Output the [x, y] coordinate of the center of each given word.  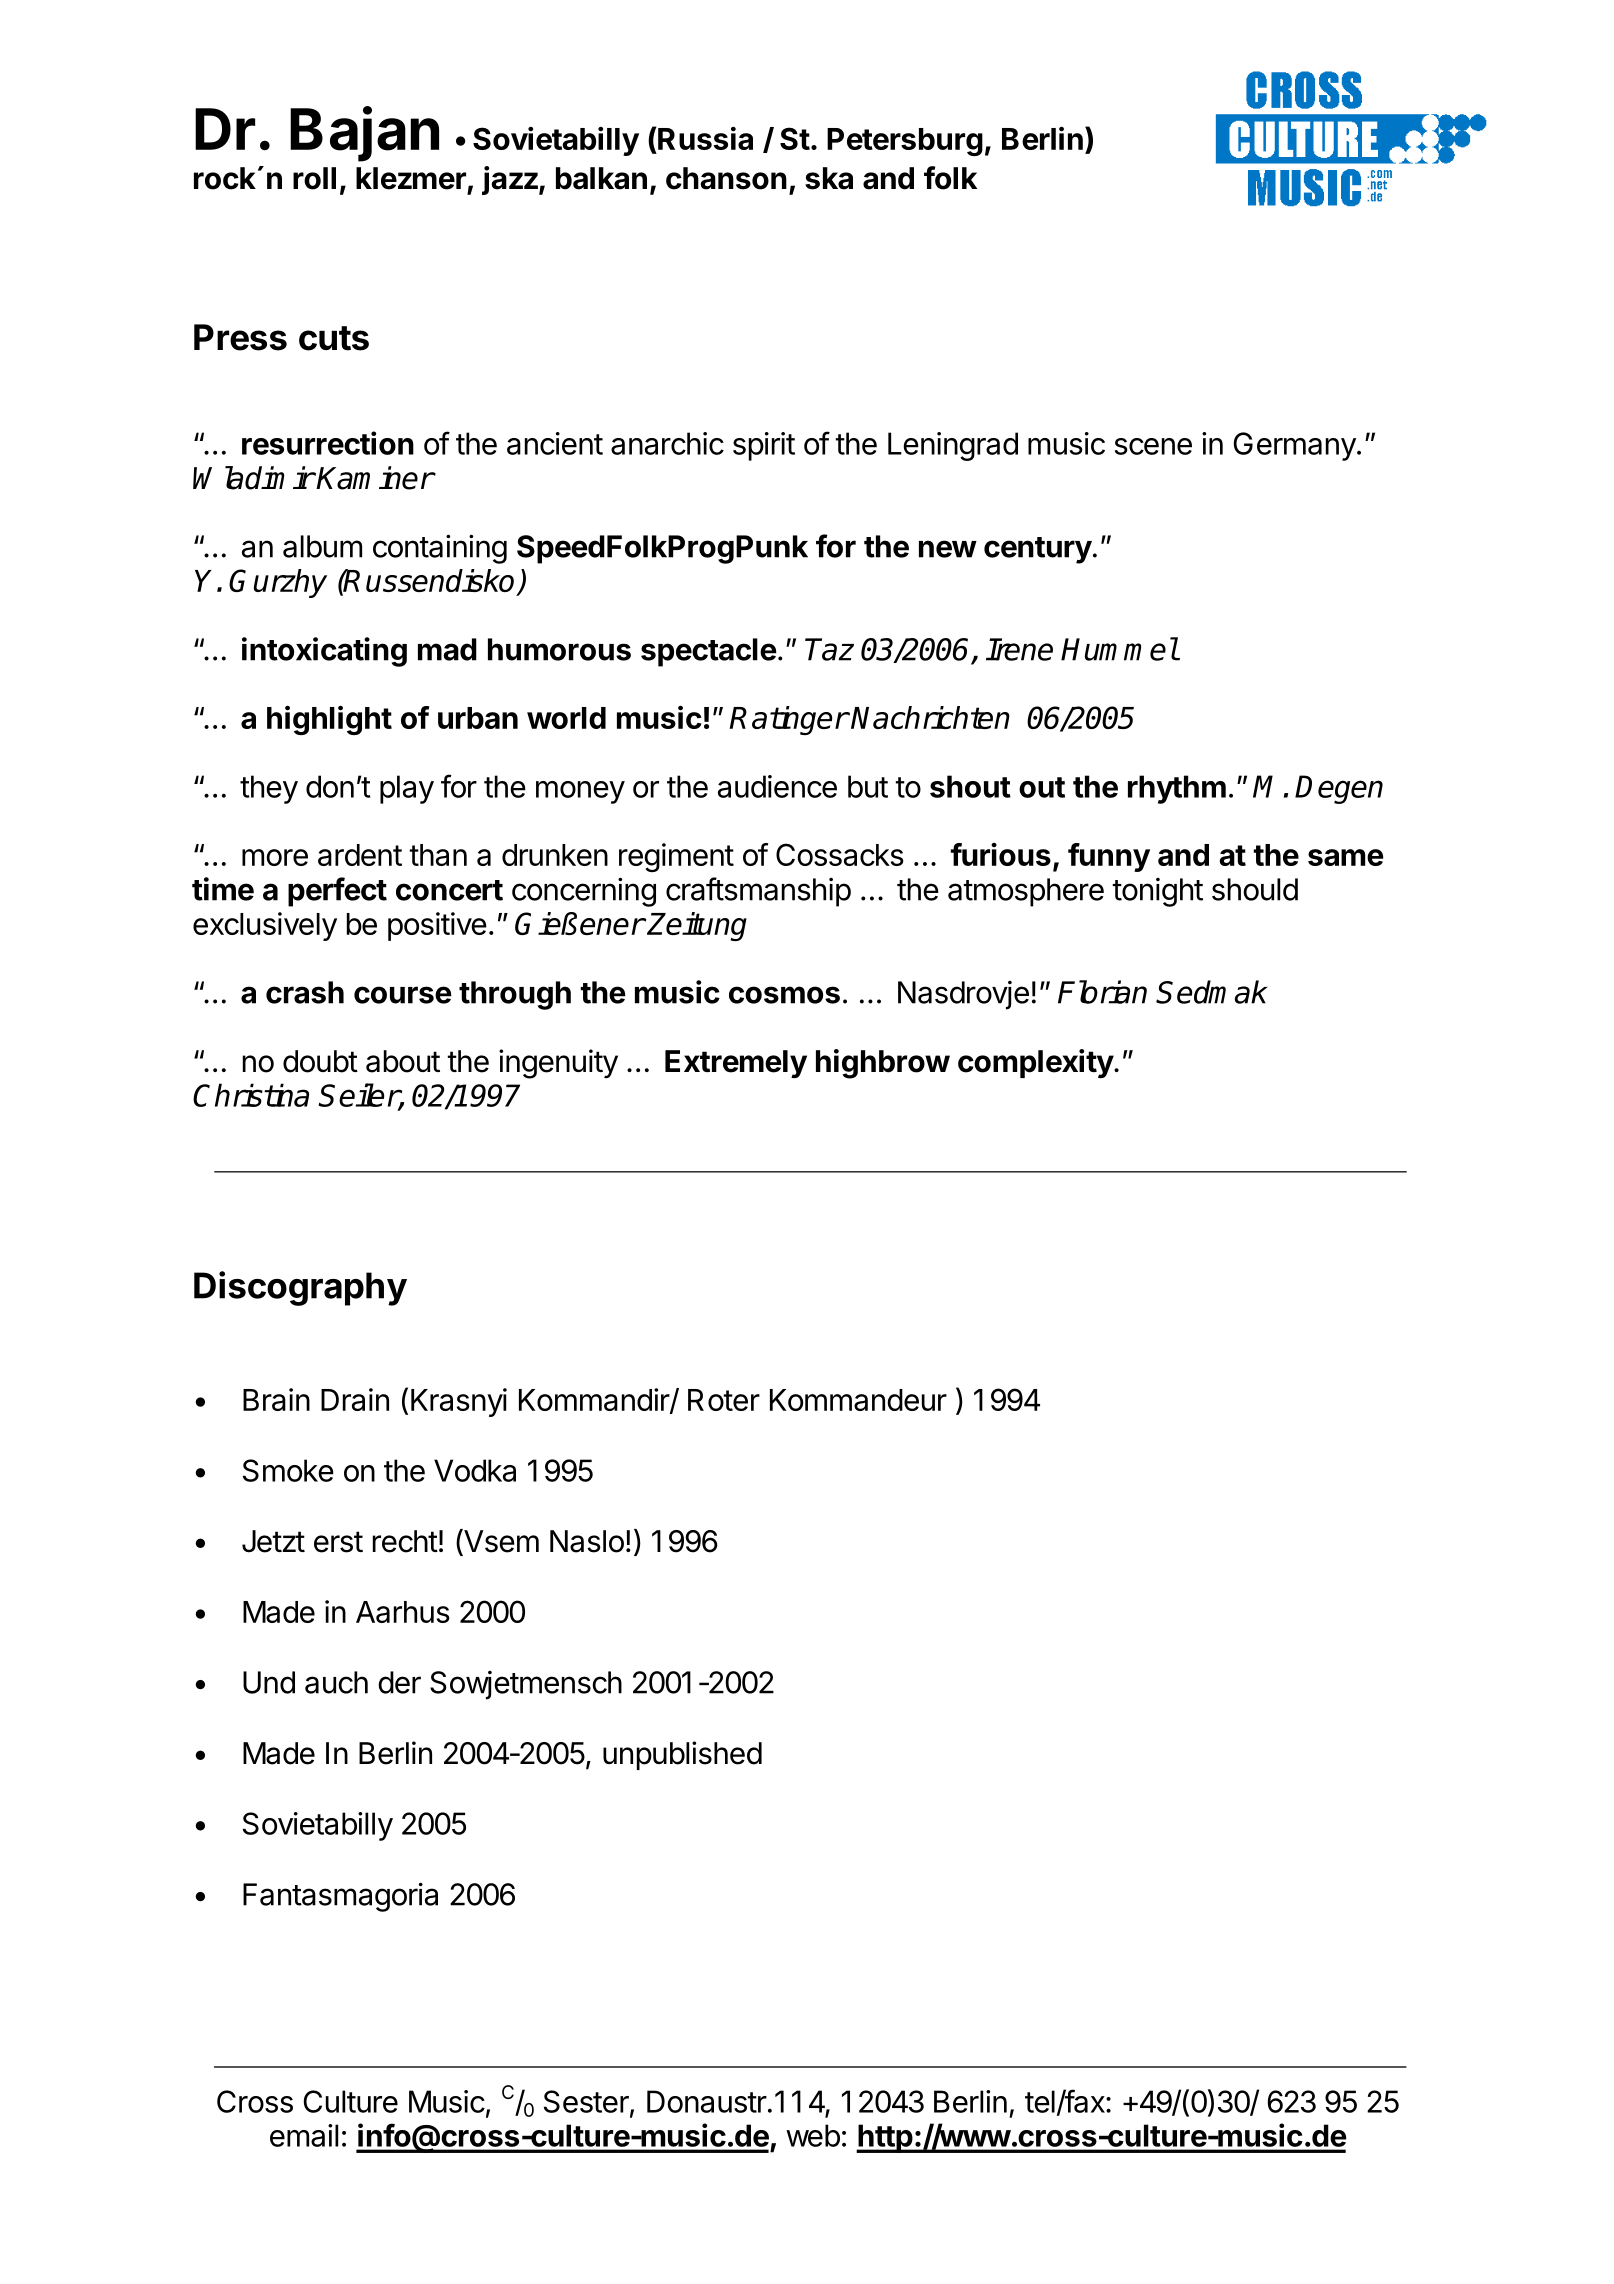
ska [829, 178]
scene [1153, 446]
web [813, 2135]
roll [314, 178]
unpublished [682, 1755]
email [304, 2135]
